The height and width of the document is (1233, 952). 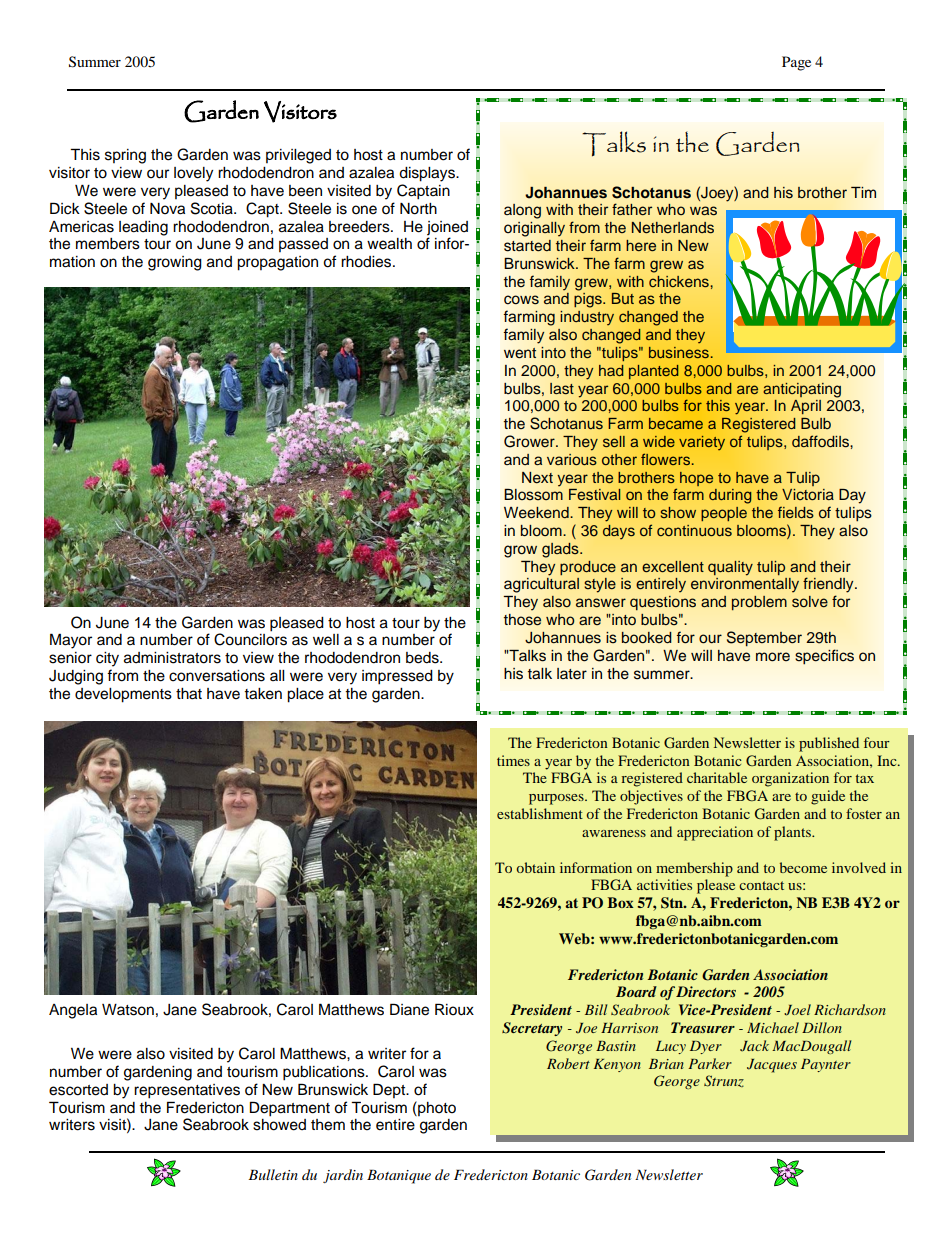 I want to click on Page, so click(x=796, y=63).
